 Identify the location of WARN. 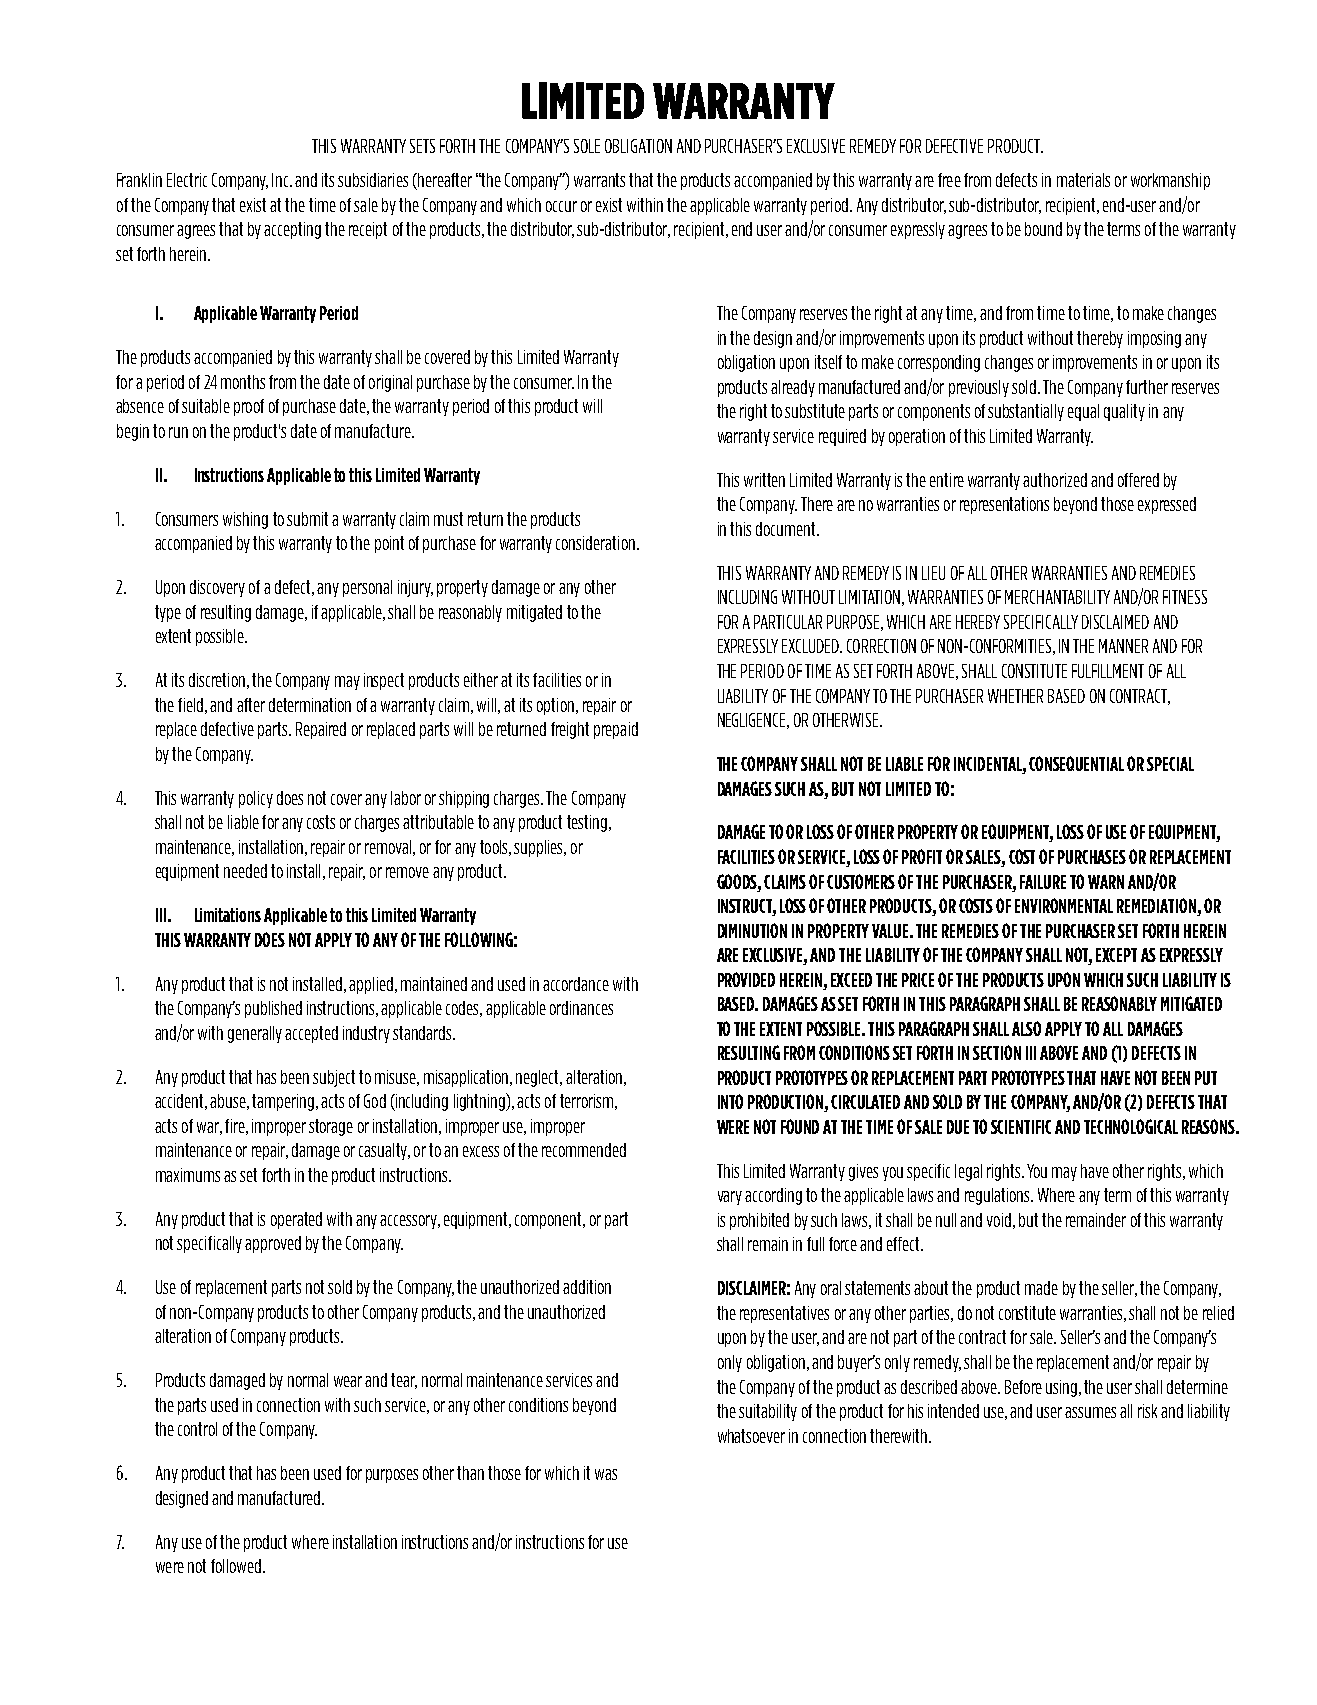
(1106, 882).
